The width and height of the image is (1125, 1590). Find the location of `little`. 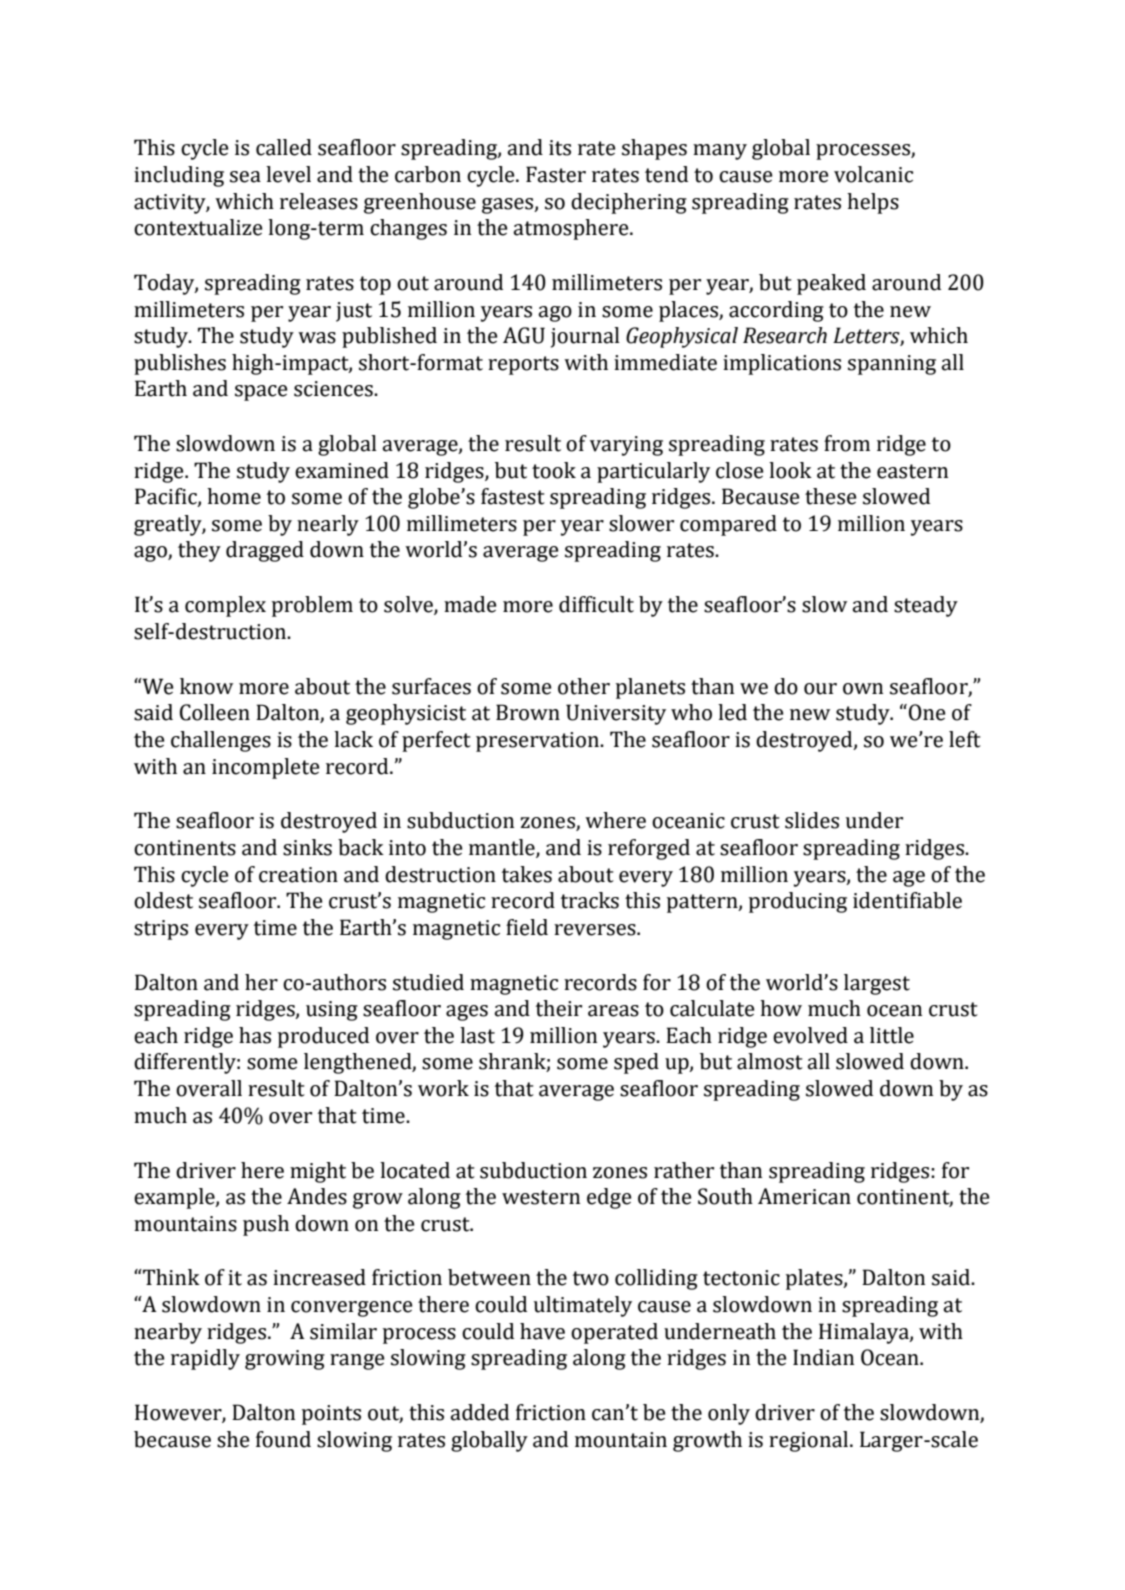

little is located at coordinates (892, 1035).
